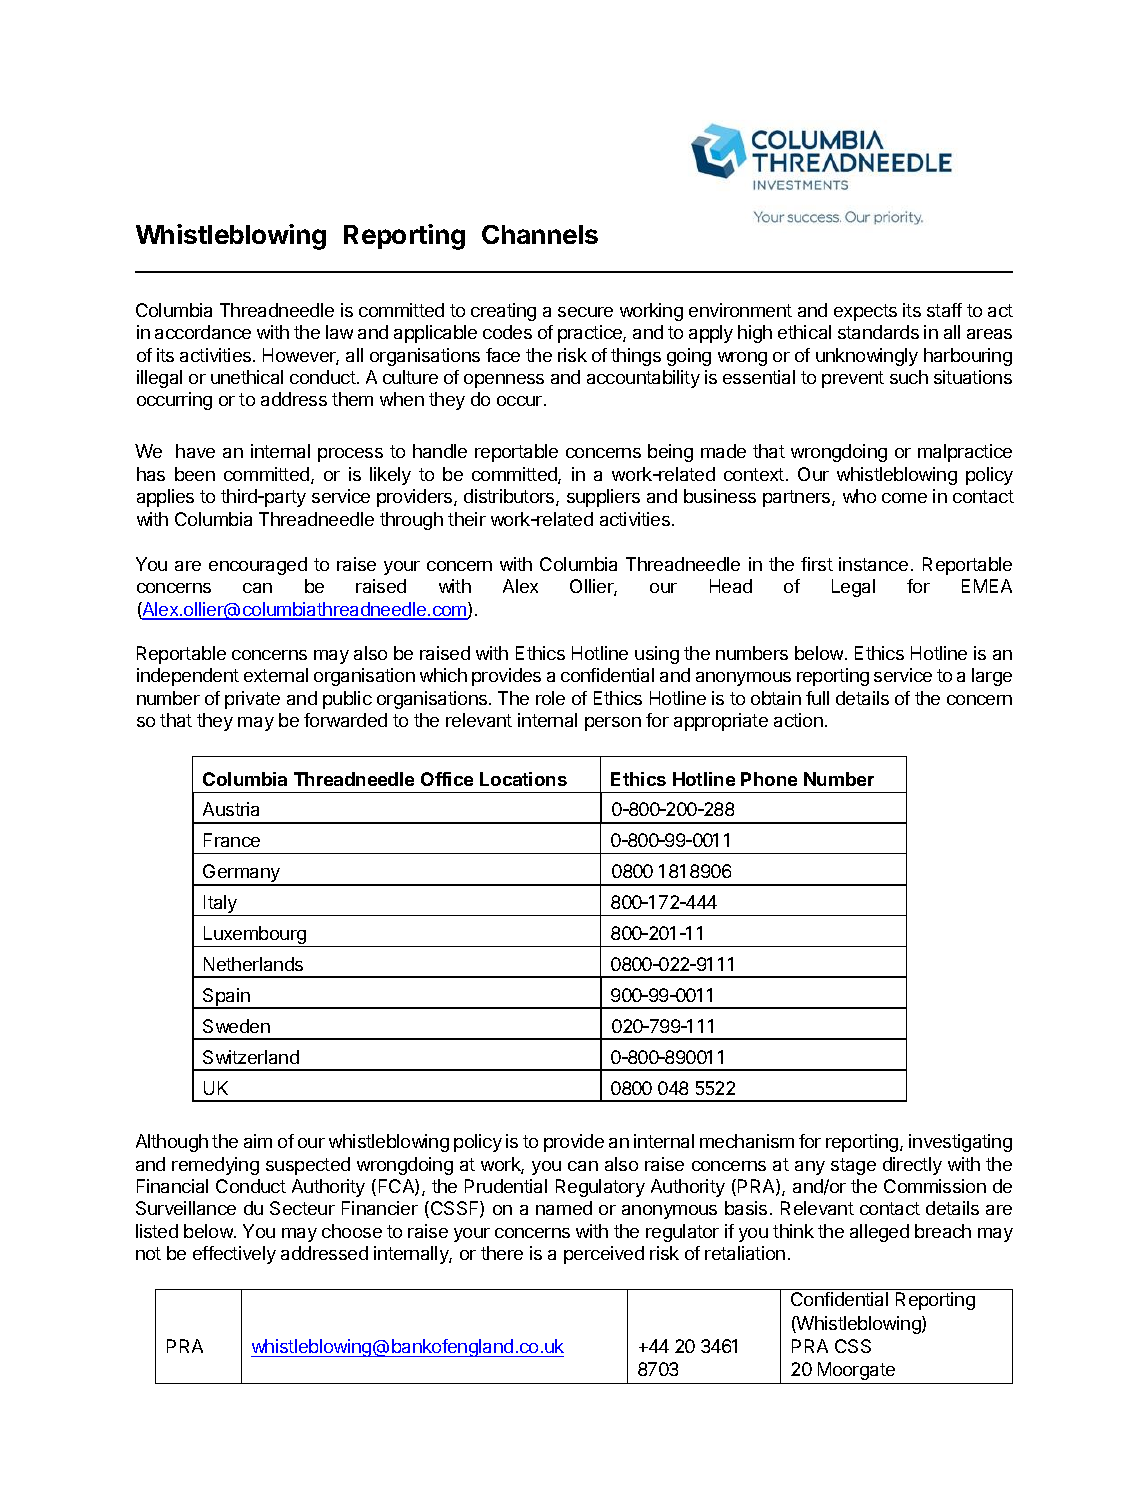 This document has width=1148, height=1485. Describe the element at coordinates (226, 998) in the document. I see `Spain` at that location.
